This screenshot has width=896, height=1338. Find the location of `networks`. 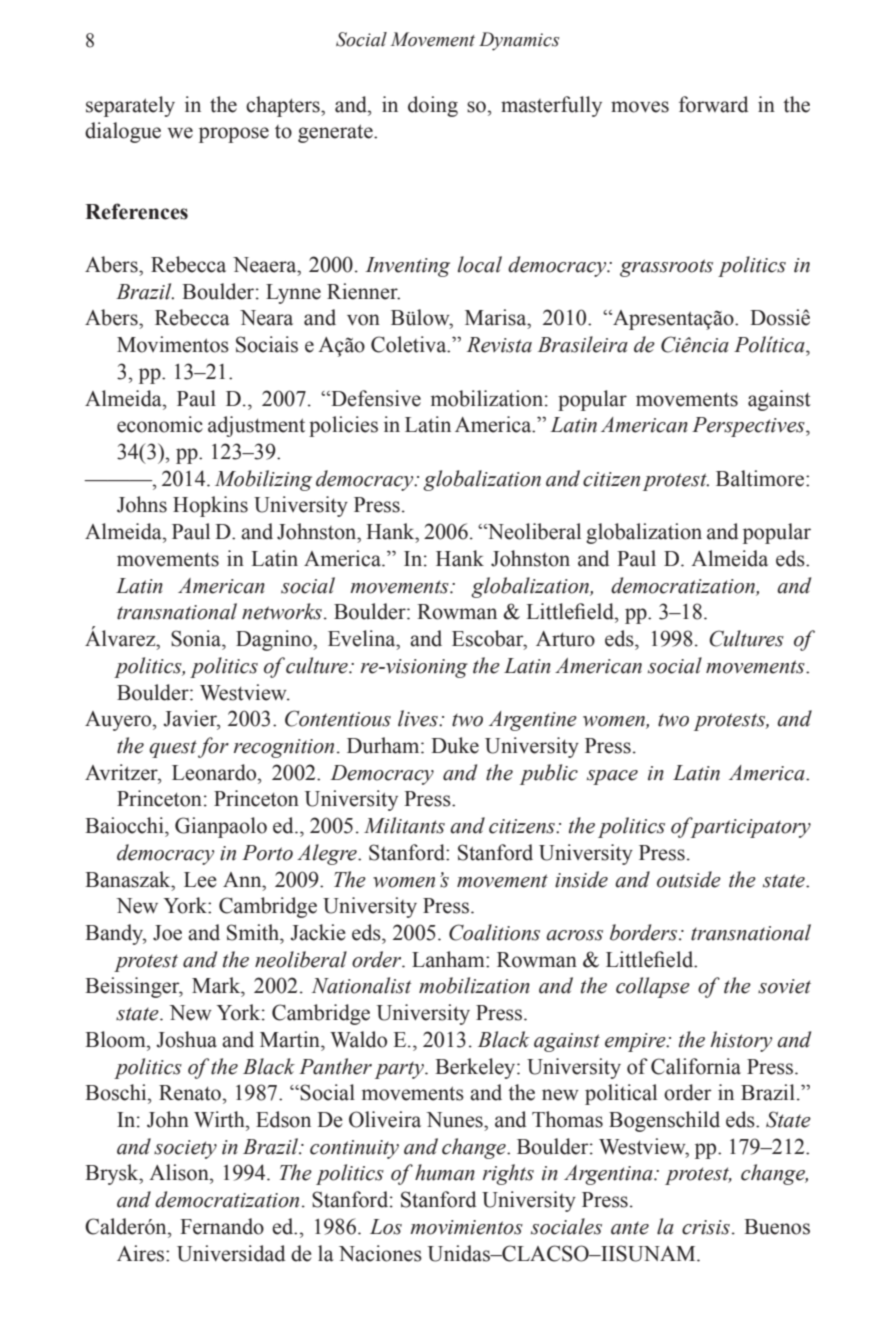

networks is located at coordinates (283, 611).
